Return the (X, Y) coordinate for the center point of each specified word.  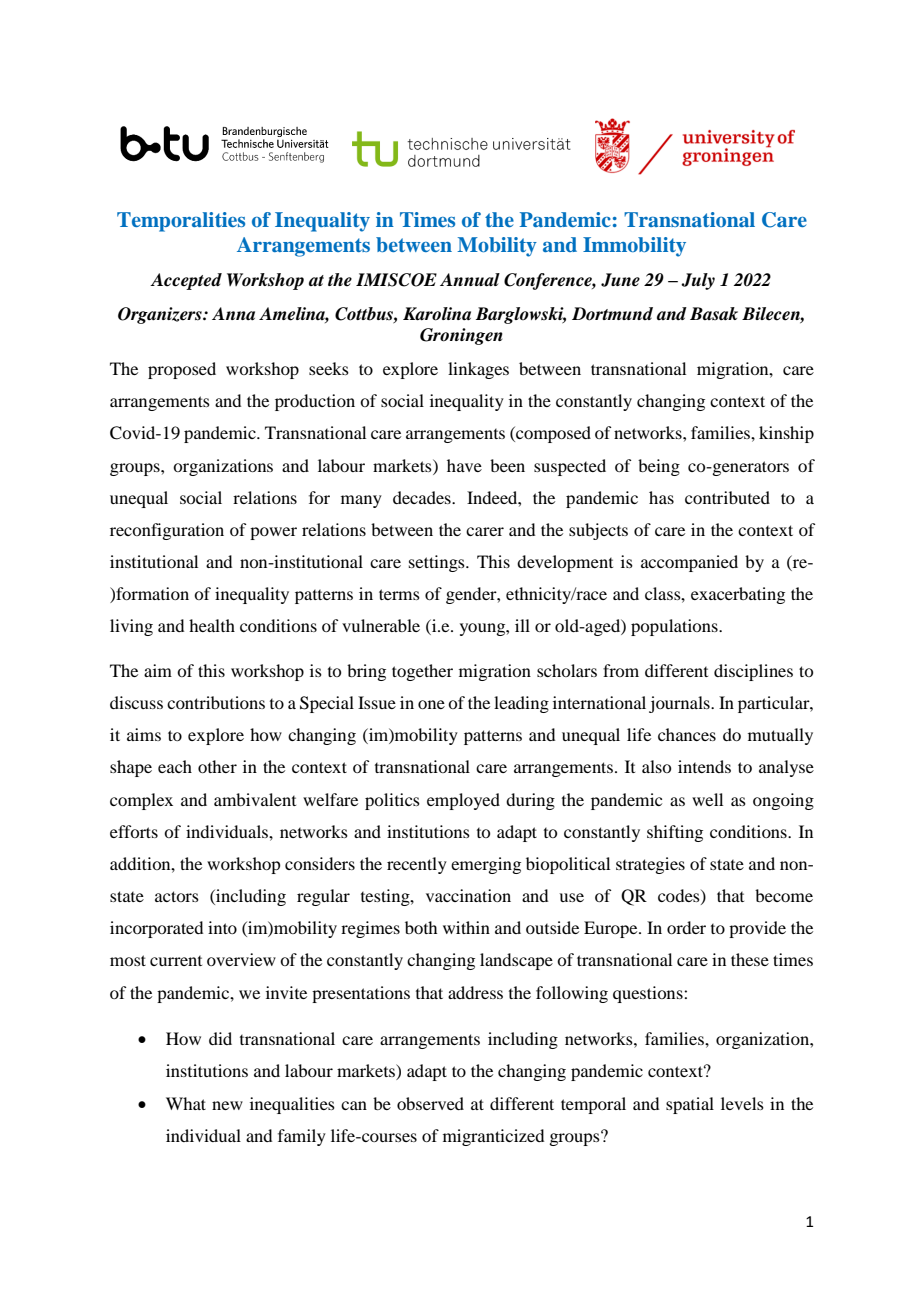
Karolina (437, 314)
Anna (233, 314)
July (698, 281)
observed (430, 1103)
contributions (216, 702)
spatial (690, 1105)
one (431, 704)
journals (680, 704)
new (227, 1105)
